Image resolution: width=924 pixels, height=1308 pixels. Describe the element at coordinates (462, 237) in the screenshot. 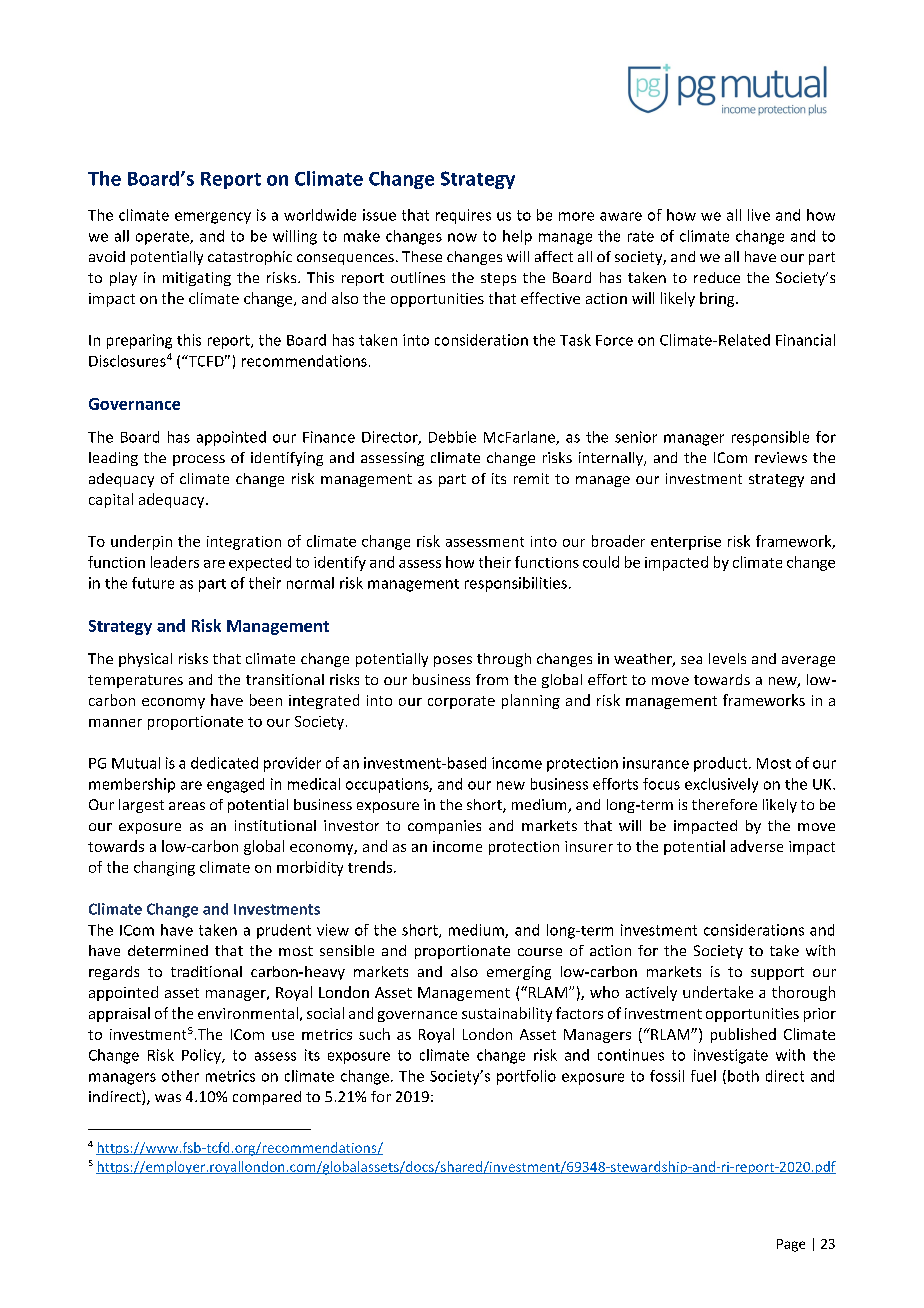

I see `now` at that location.
